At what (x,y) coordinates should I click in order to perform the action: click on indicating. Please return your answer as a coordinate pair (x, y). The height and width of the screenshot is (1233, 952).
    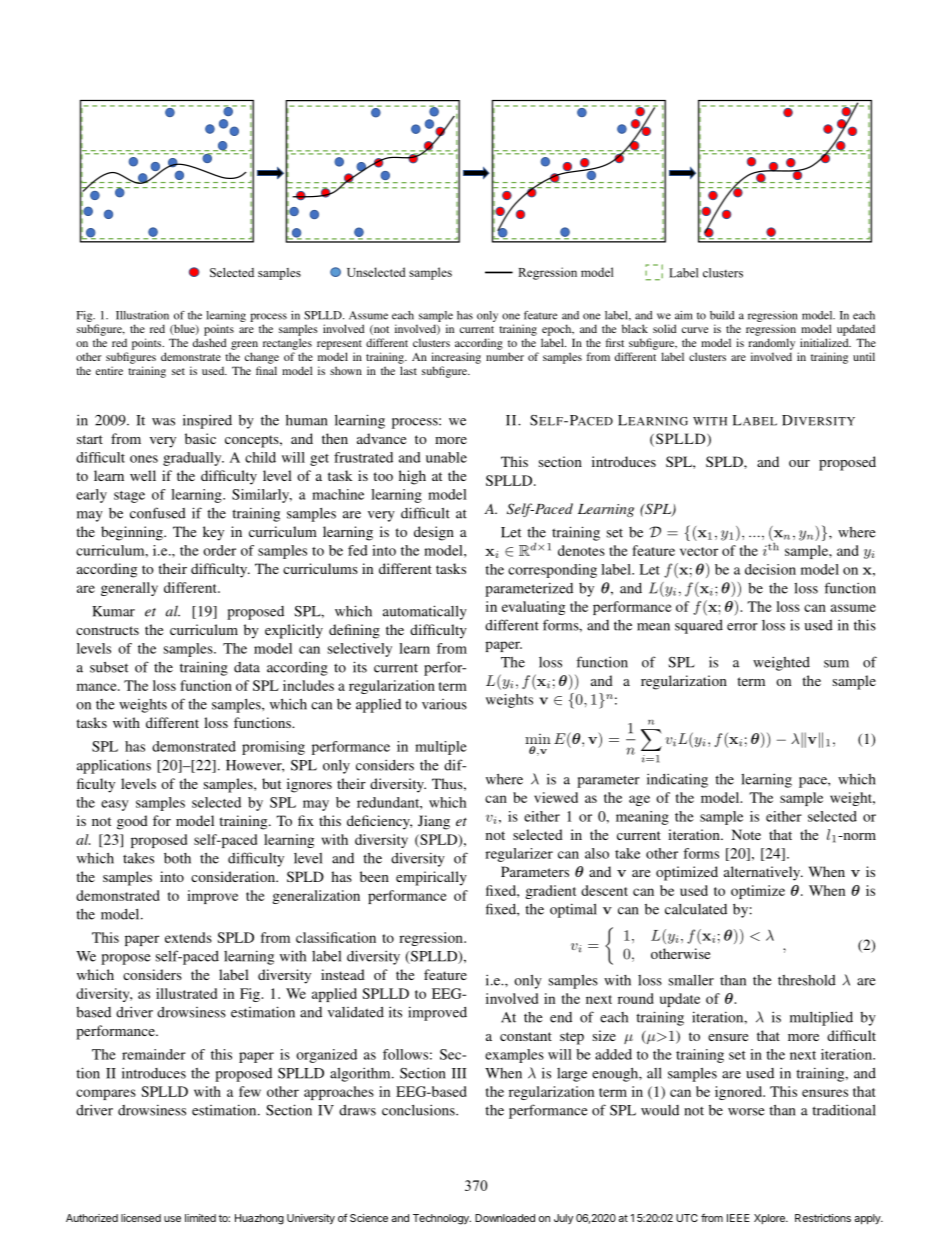
    Looking at the image, I should click on (677, 780).
